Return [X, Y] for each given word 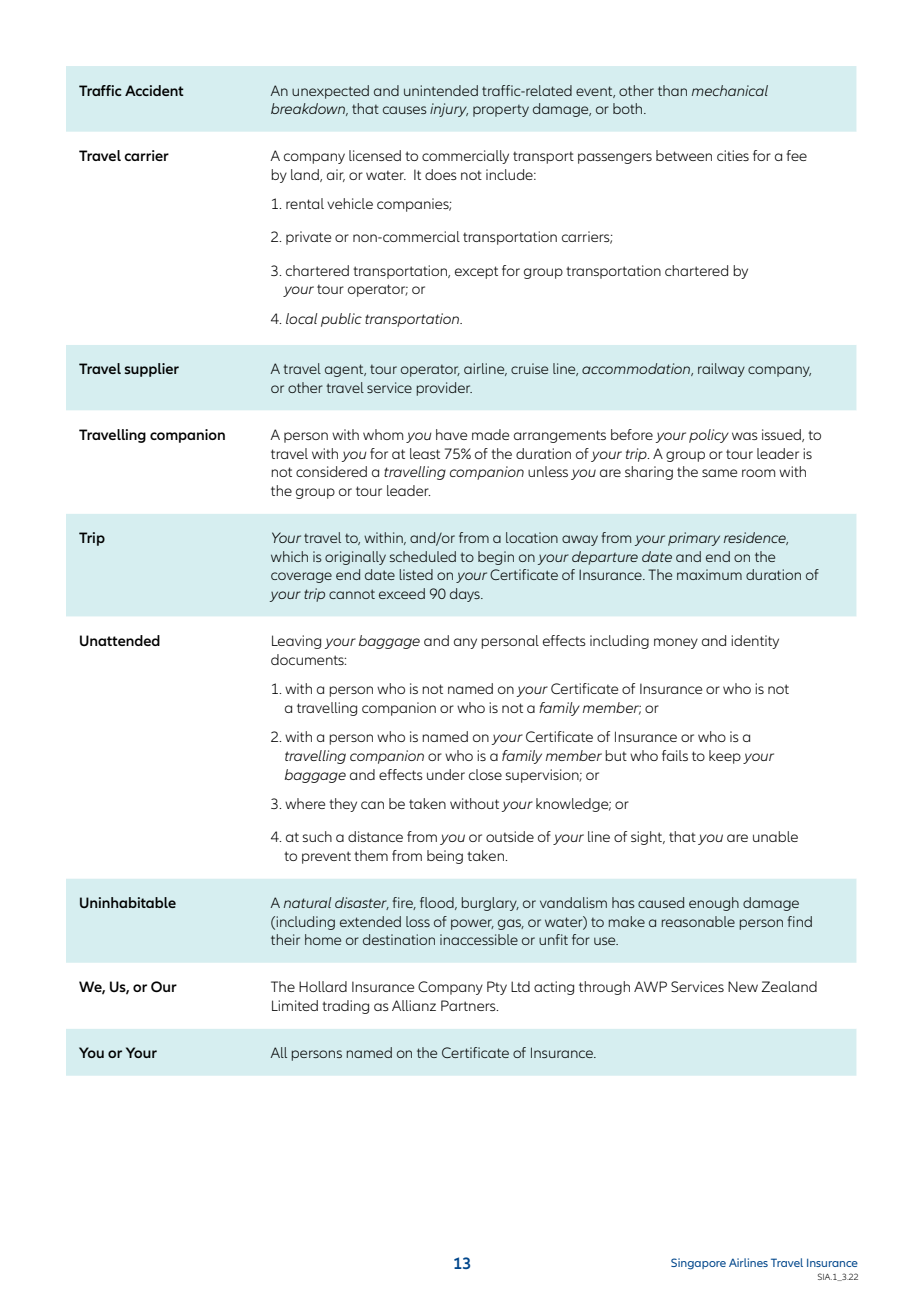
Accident [154, 90]
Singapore [698, 1264]
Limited [295, 1005]
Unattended [120, 640]
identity [755, 642]
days [466, 595]
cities [733, 155]
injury [449, 110]
